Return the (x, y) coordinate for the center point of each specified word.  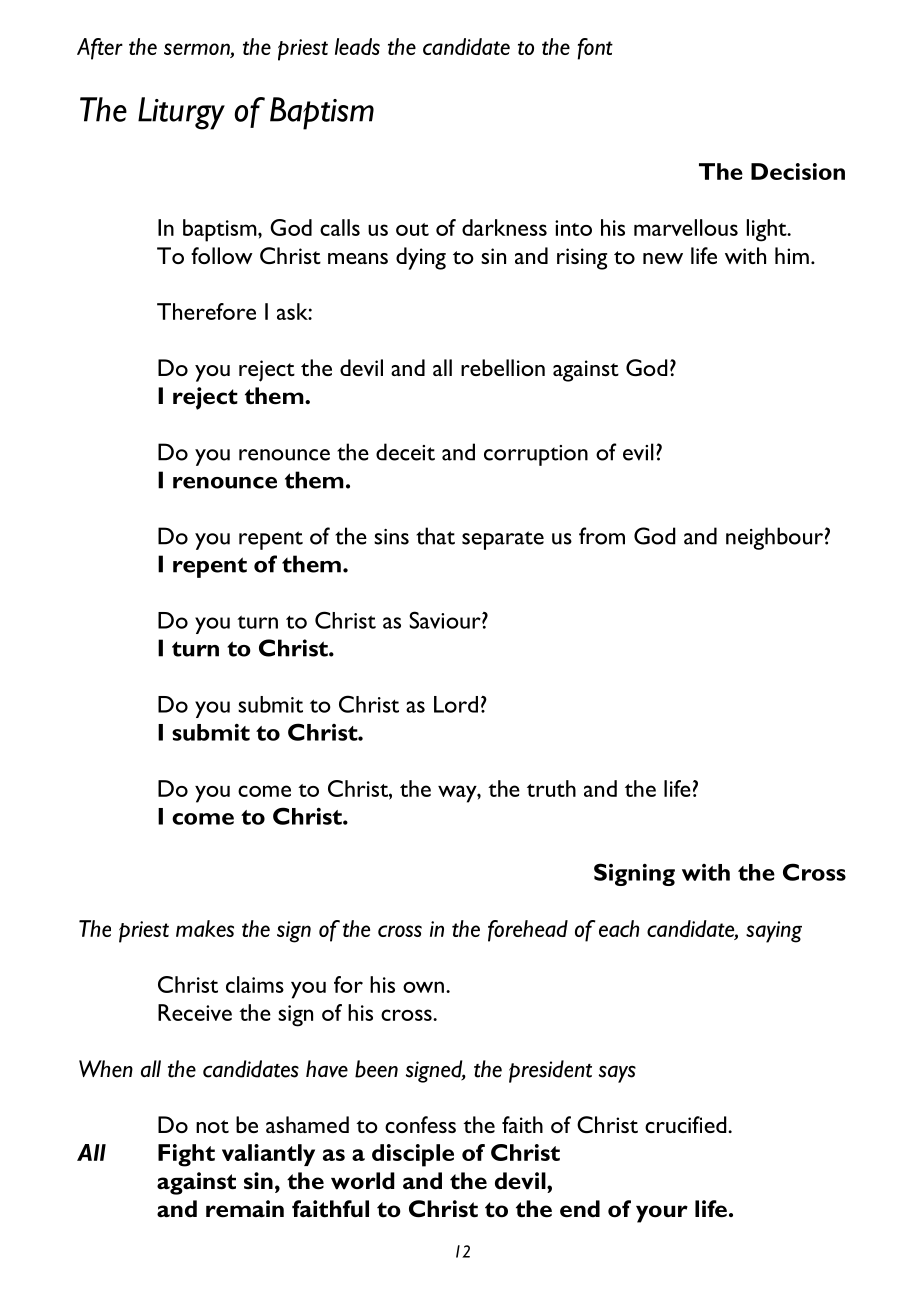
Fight (186, 1155)
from (602, 536)
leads (357, 46)
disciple (413, 1155)
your (662, 1214)
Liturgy (181, 113)
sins (391, 537)
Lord (456, 704)
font (595, 49)
